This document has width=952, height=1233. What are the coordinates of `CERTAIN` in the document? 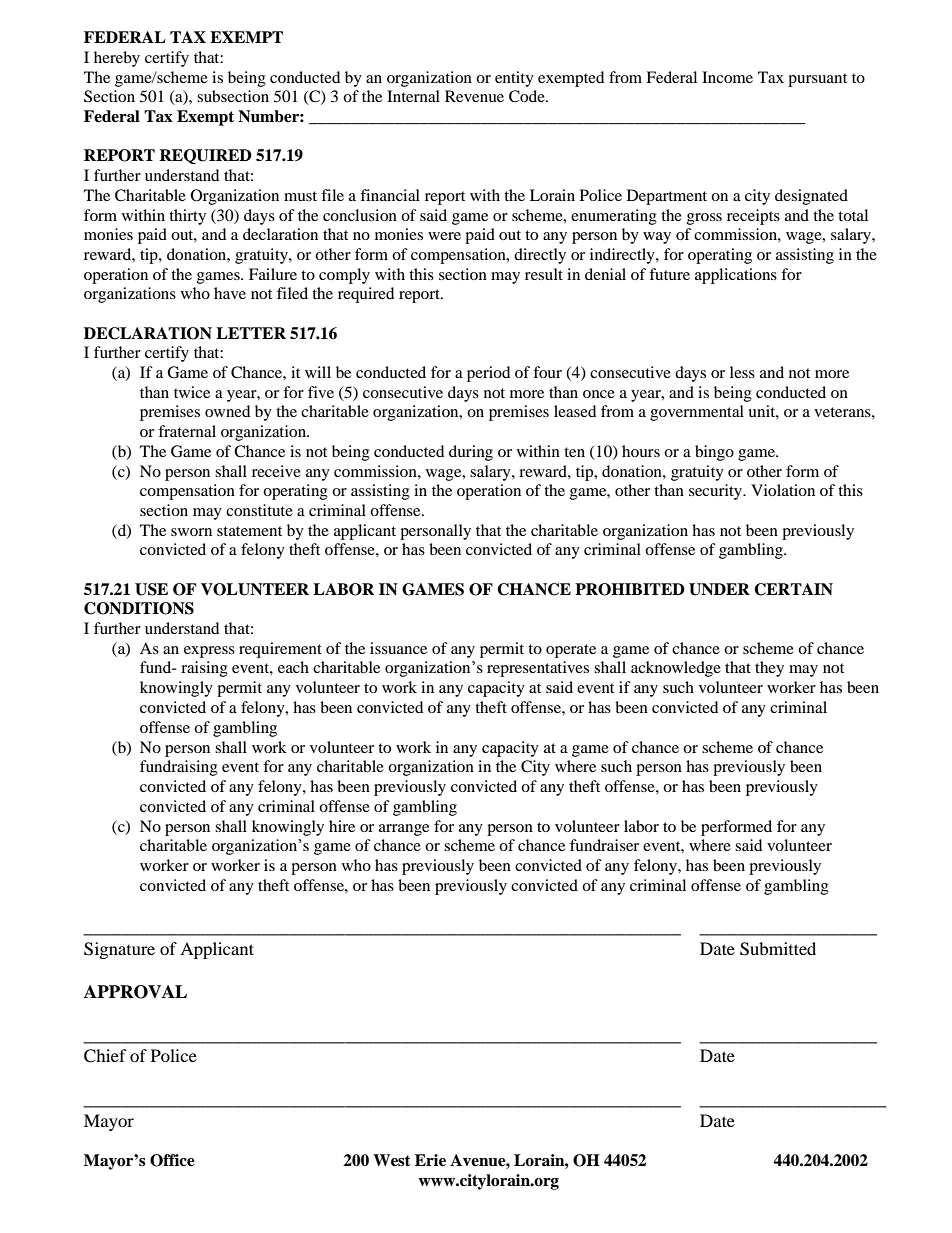 It's located at (793, 589).
